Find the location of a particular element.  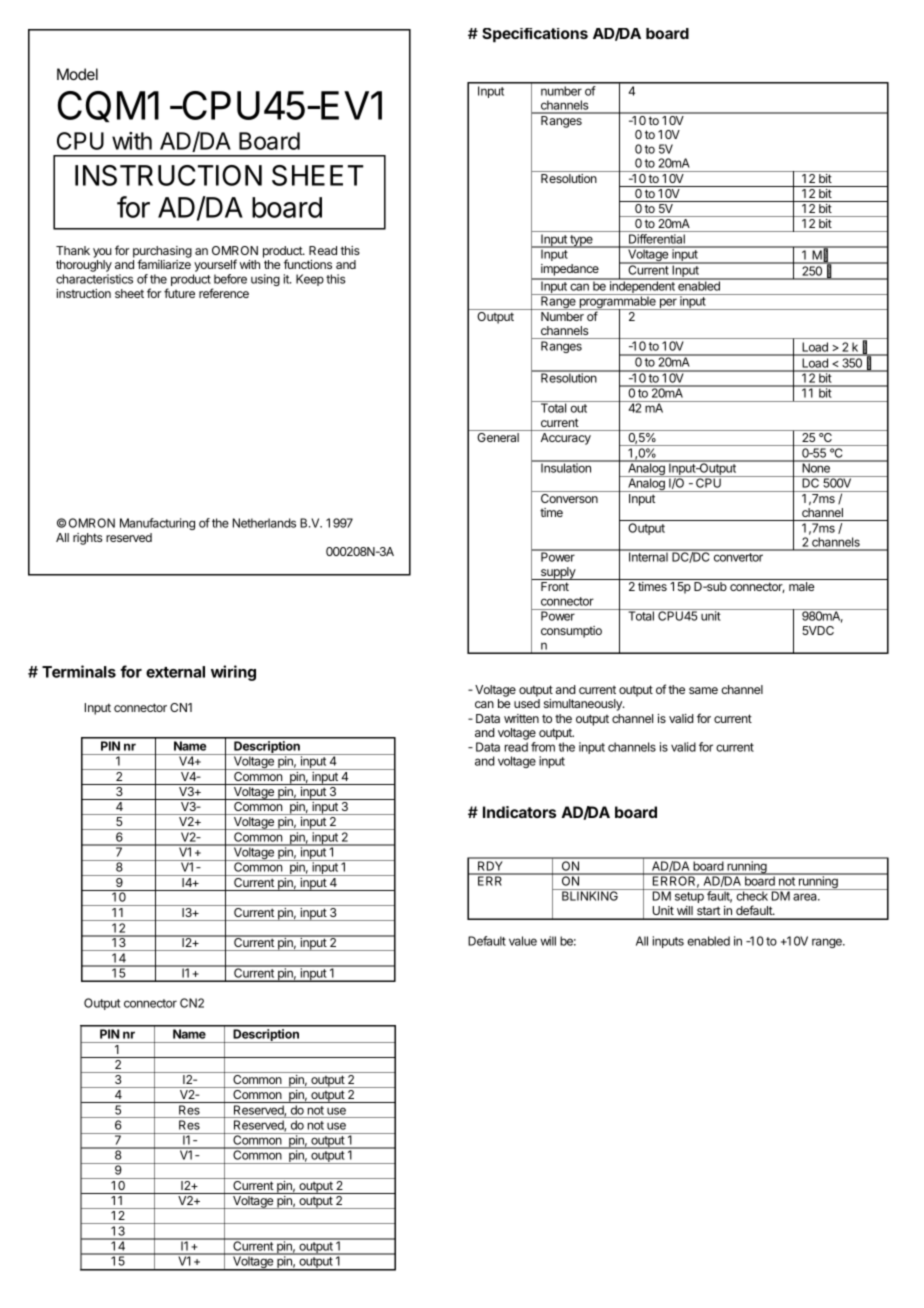

type is located at coordinates (581, 241).
